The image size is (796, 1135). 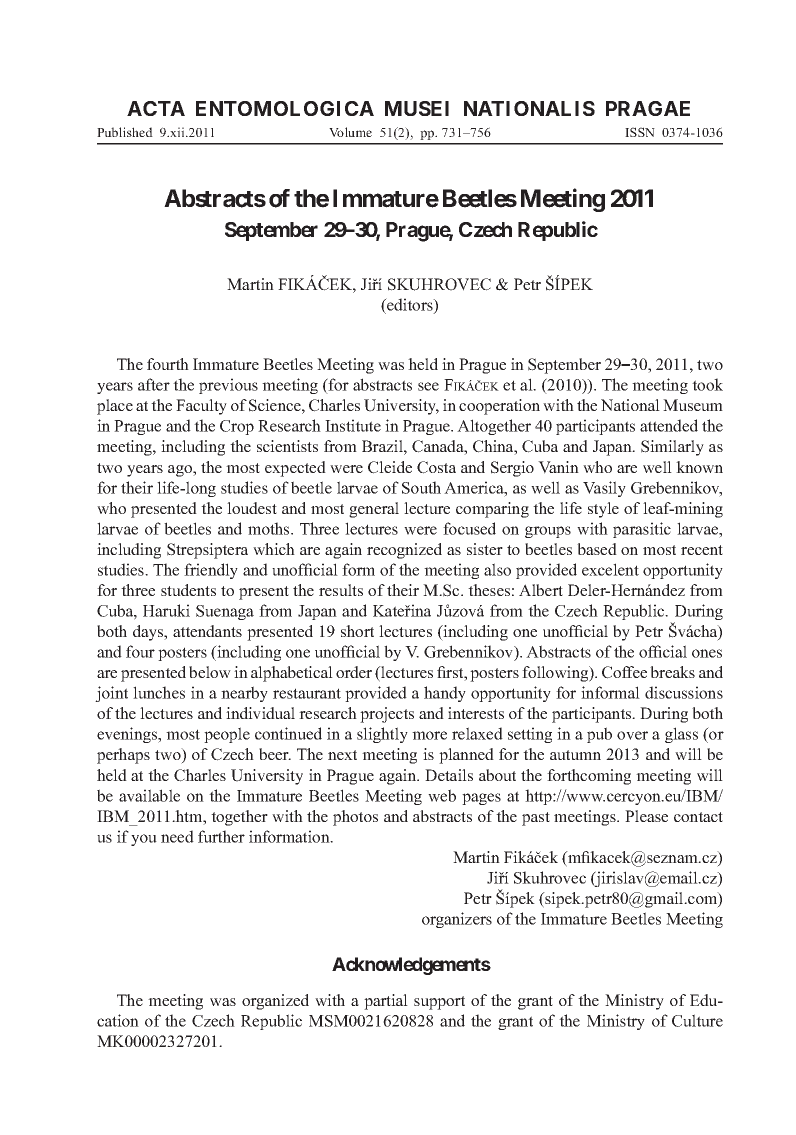 What do you see at coordinates (669, 425) in the page?
I see `attended` at bounding box center [669, 425].
